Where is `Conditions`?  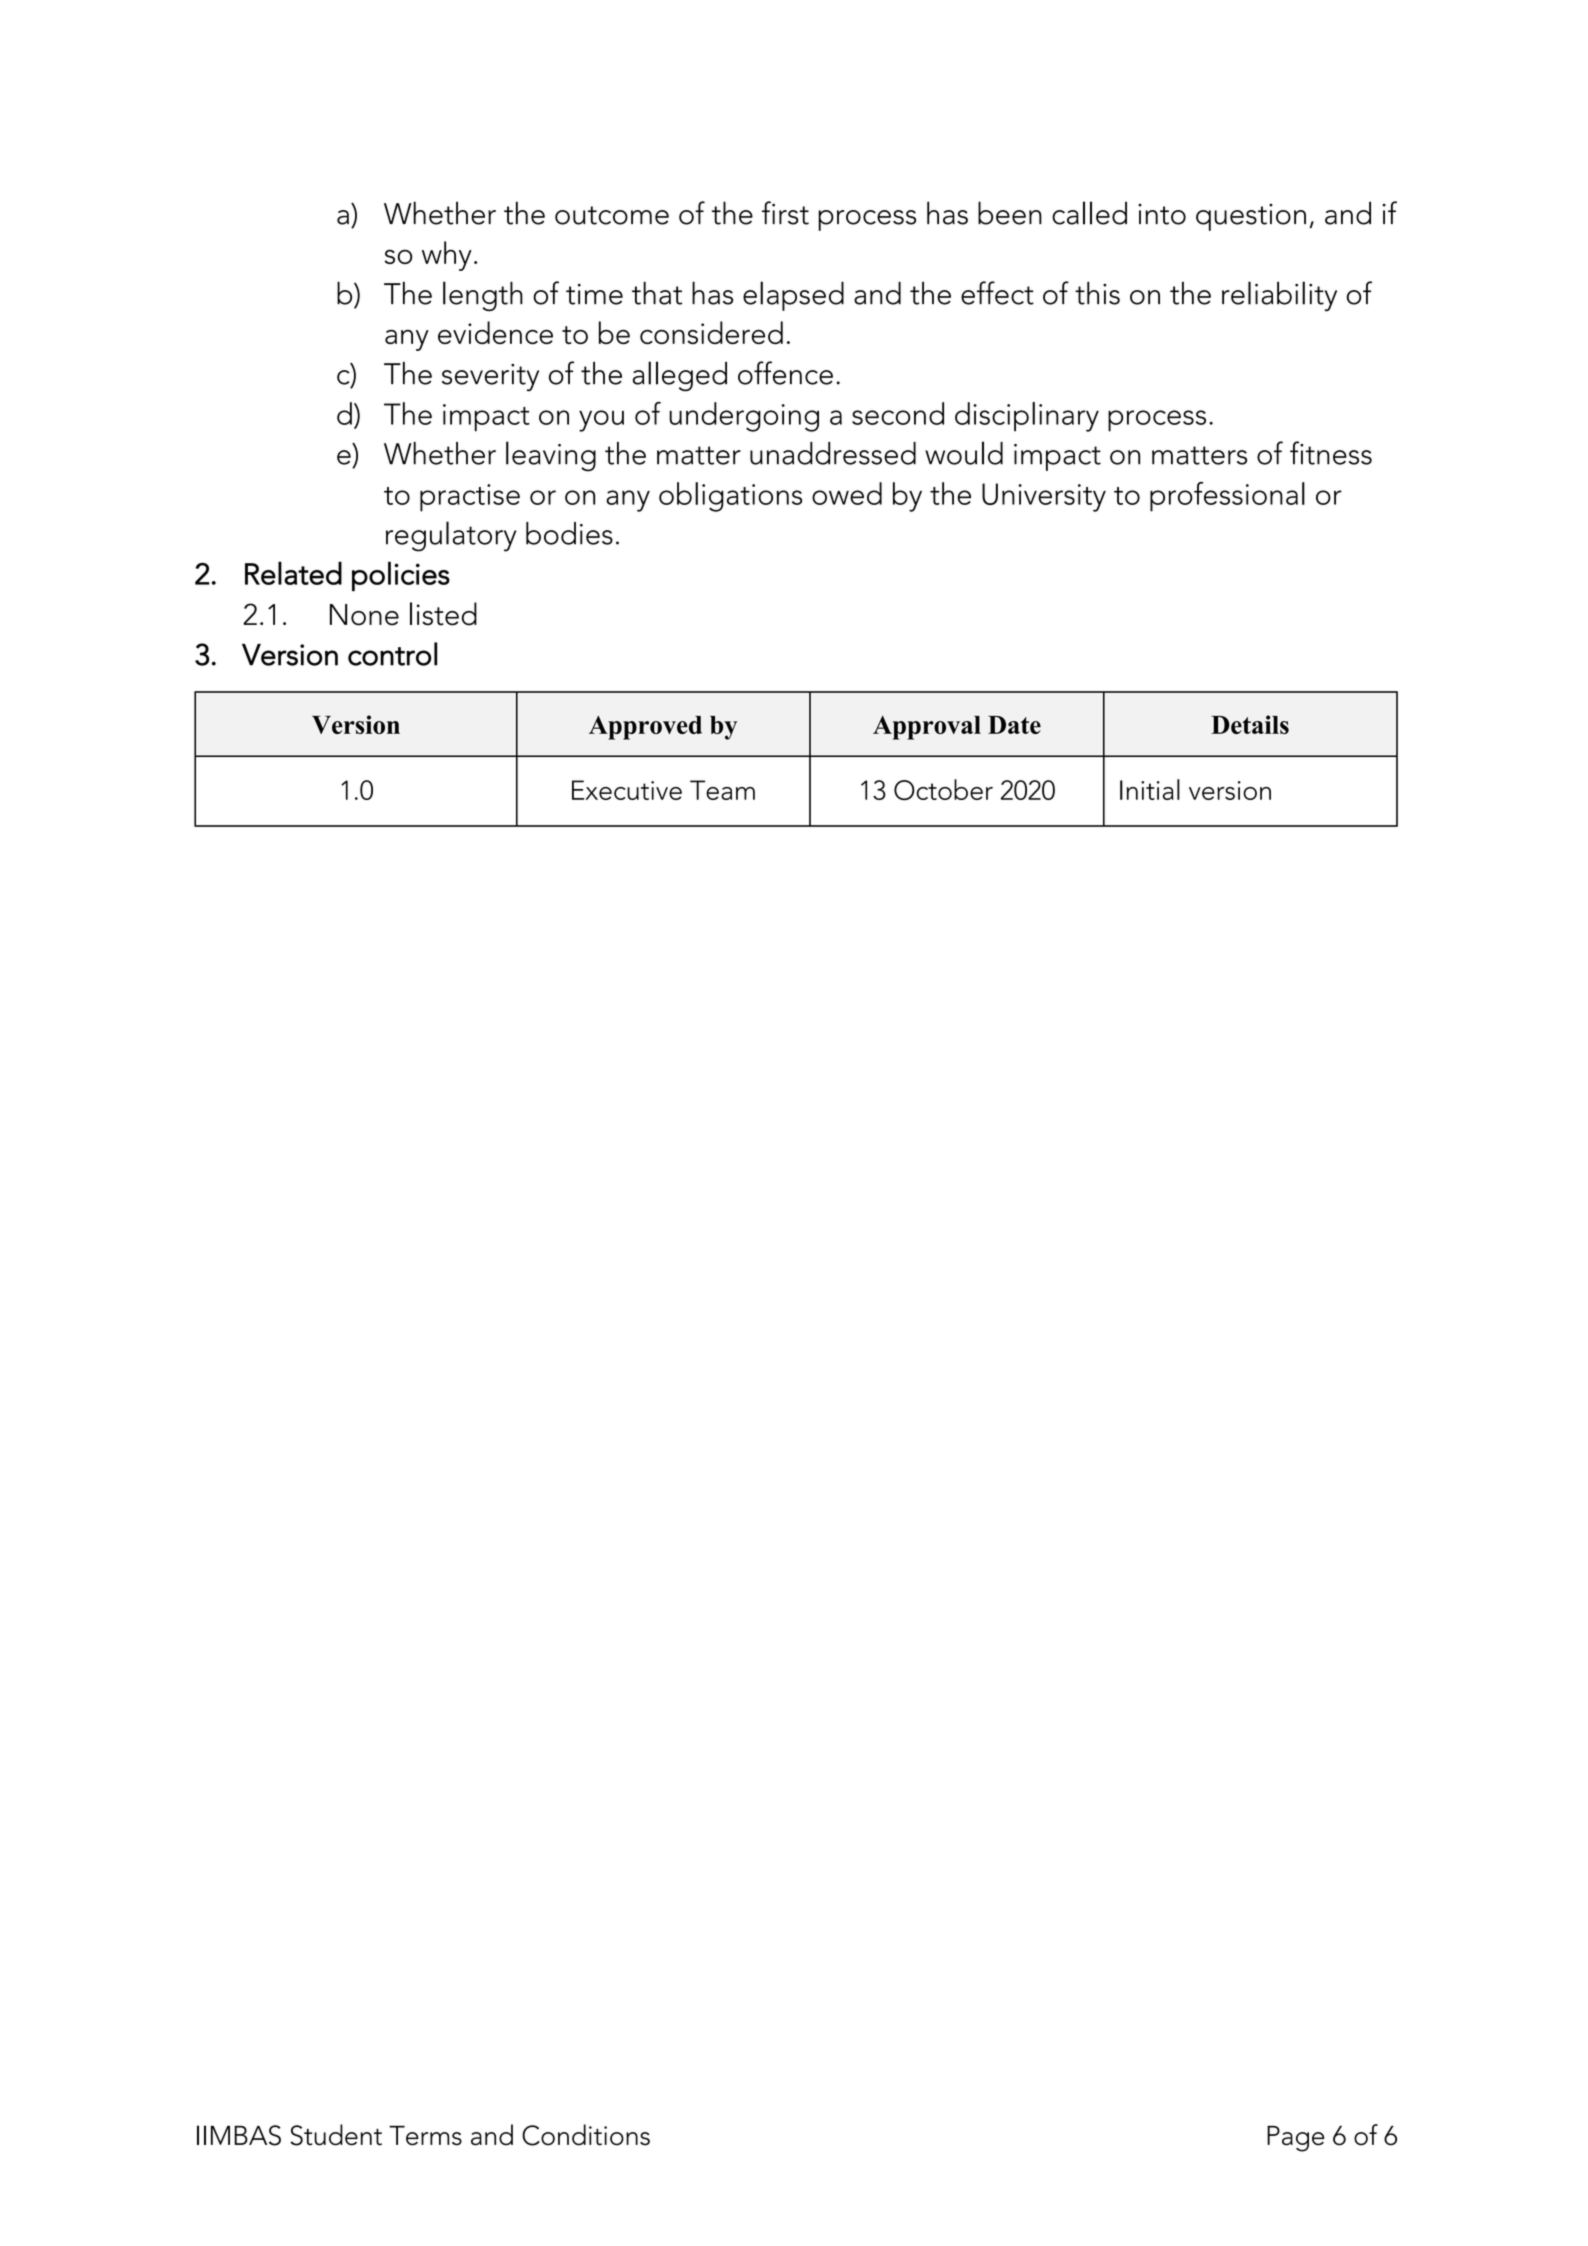
Conditions is located at coordinates (586, 2135).
